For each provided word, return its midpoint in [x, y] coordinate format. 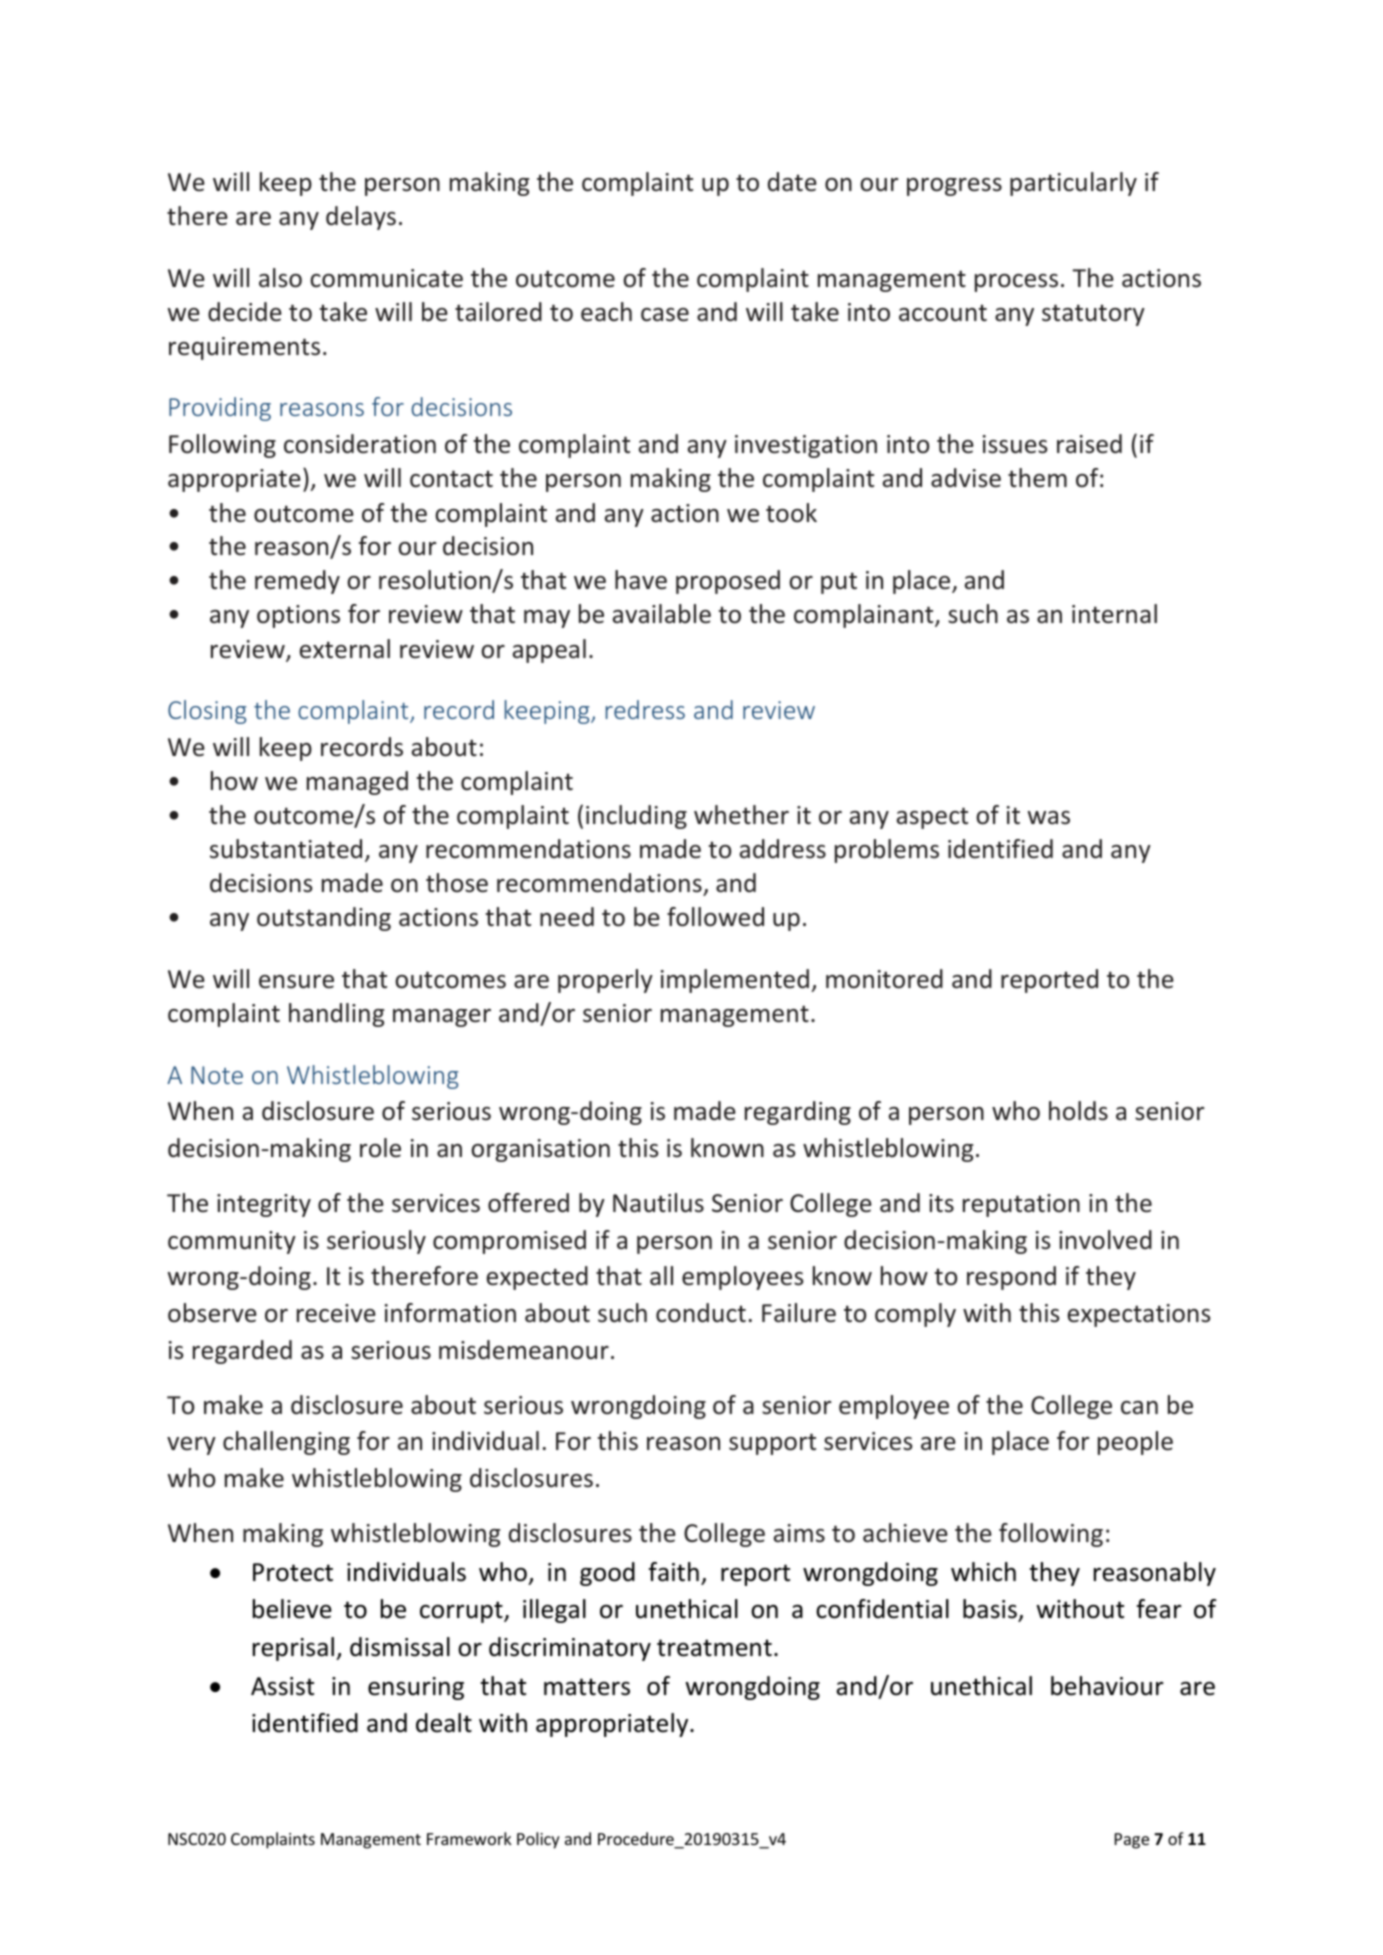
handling [336, 1015]
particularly [1073, 184]
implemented [735, 981]
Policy [538, 1840]
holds [1078, 1111]
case [665, 315]
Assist [282, 1686]
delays [361, 218]
